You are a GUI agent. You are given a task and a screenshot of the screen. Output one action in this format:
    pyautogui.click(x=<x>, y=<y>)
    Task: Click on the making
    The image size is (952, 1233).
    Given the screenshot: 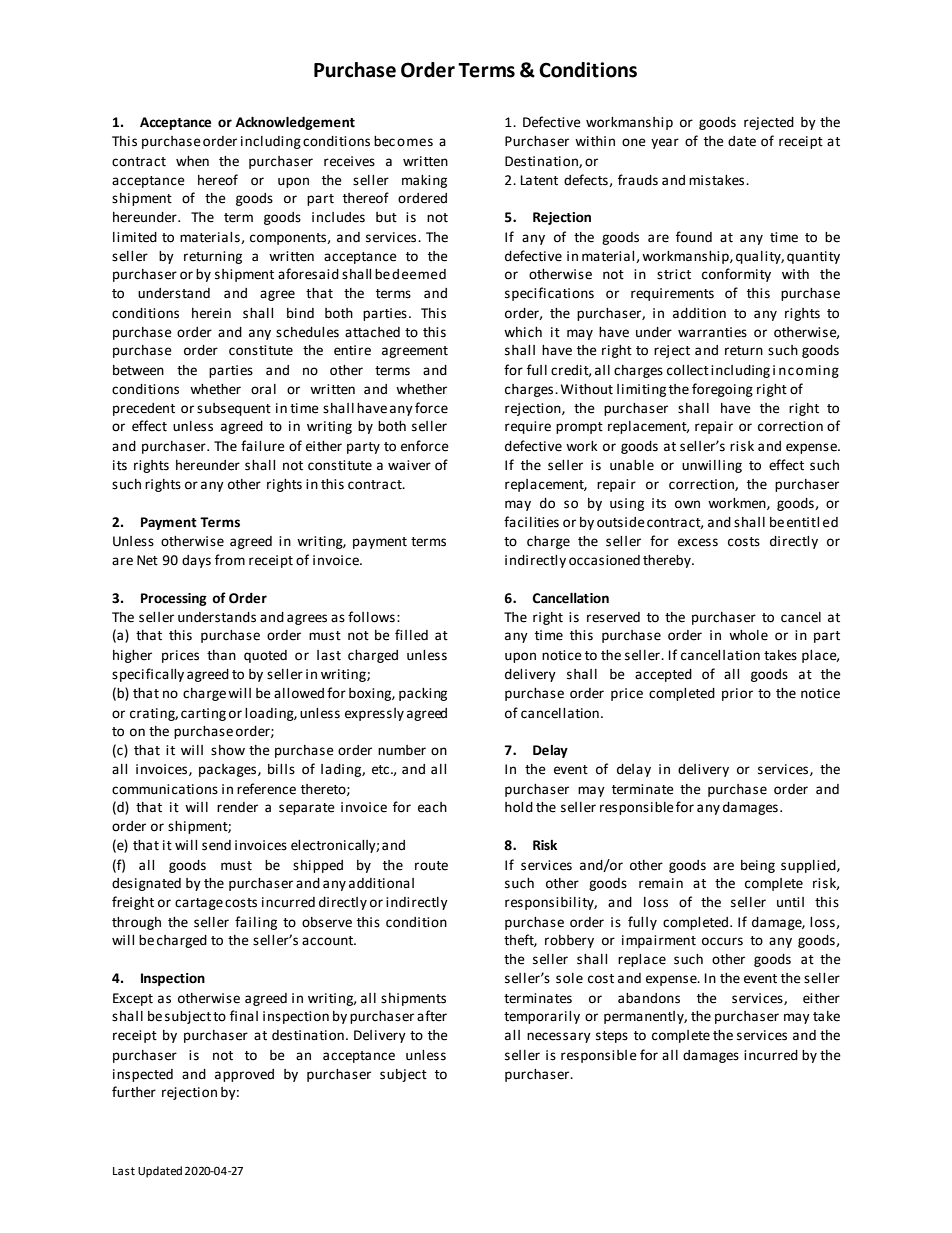 What is the action you would take?
    pyautogui.click(x=424, y=181)
